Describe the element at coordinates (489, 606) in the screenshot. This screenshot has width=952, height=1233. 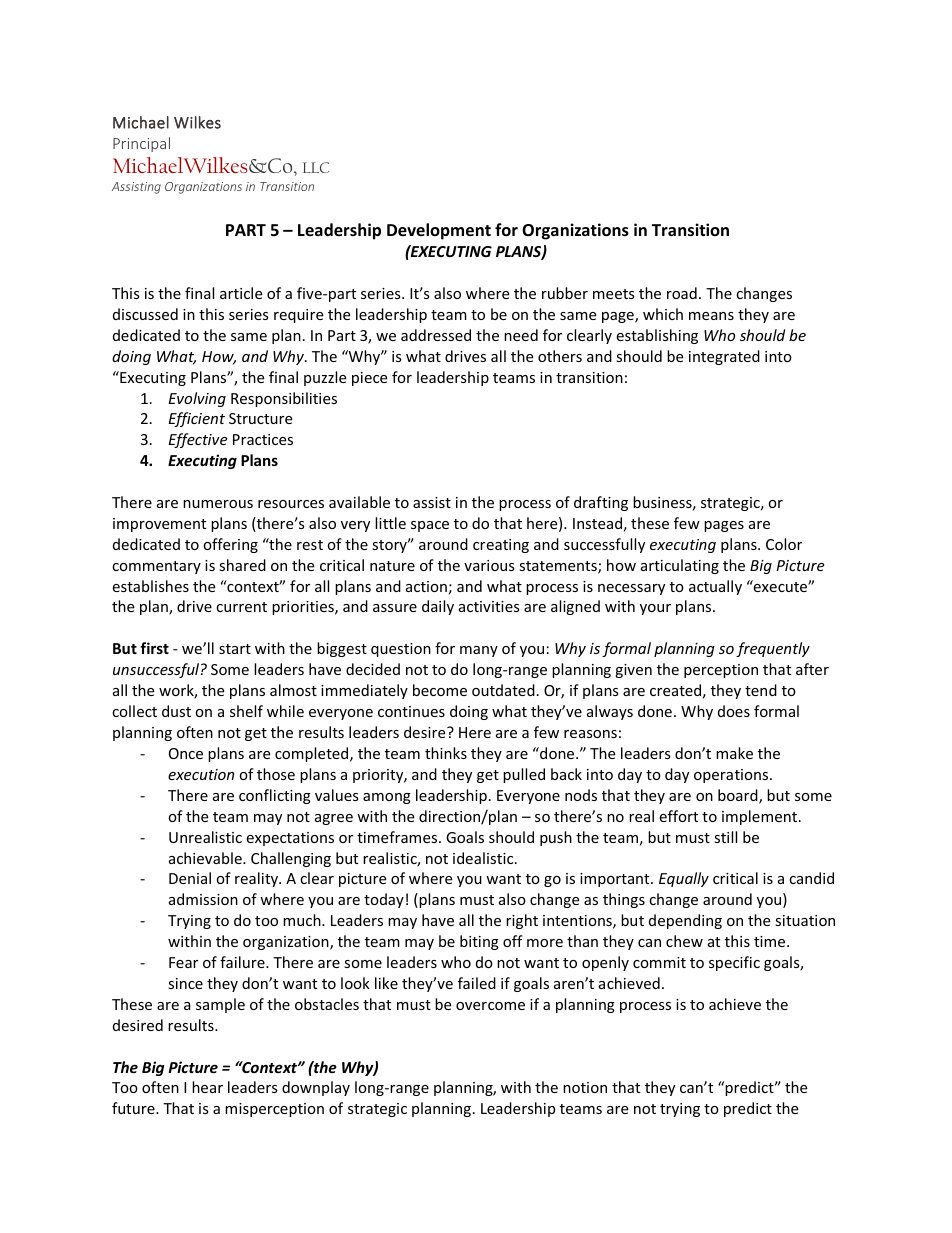
I see `activities` at that location.
